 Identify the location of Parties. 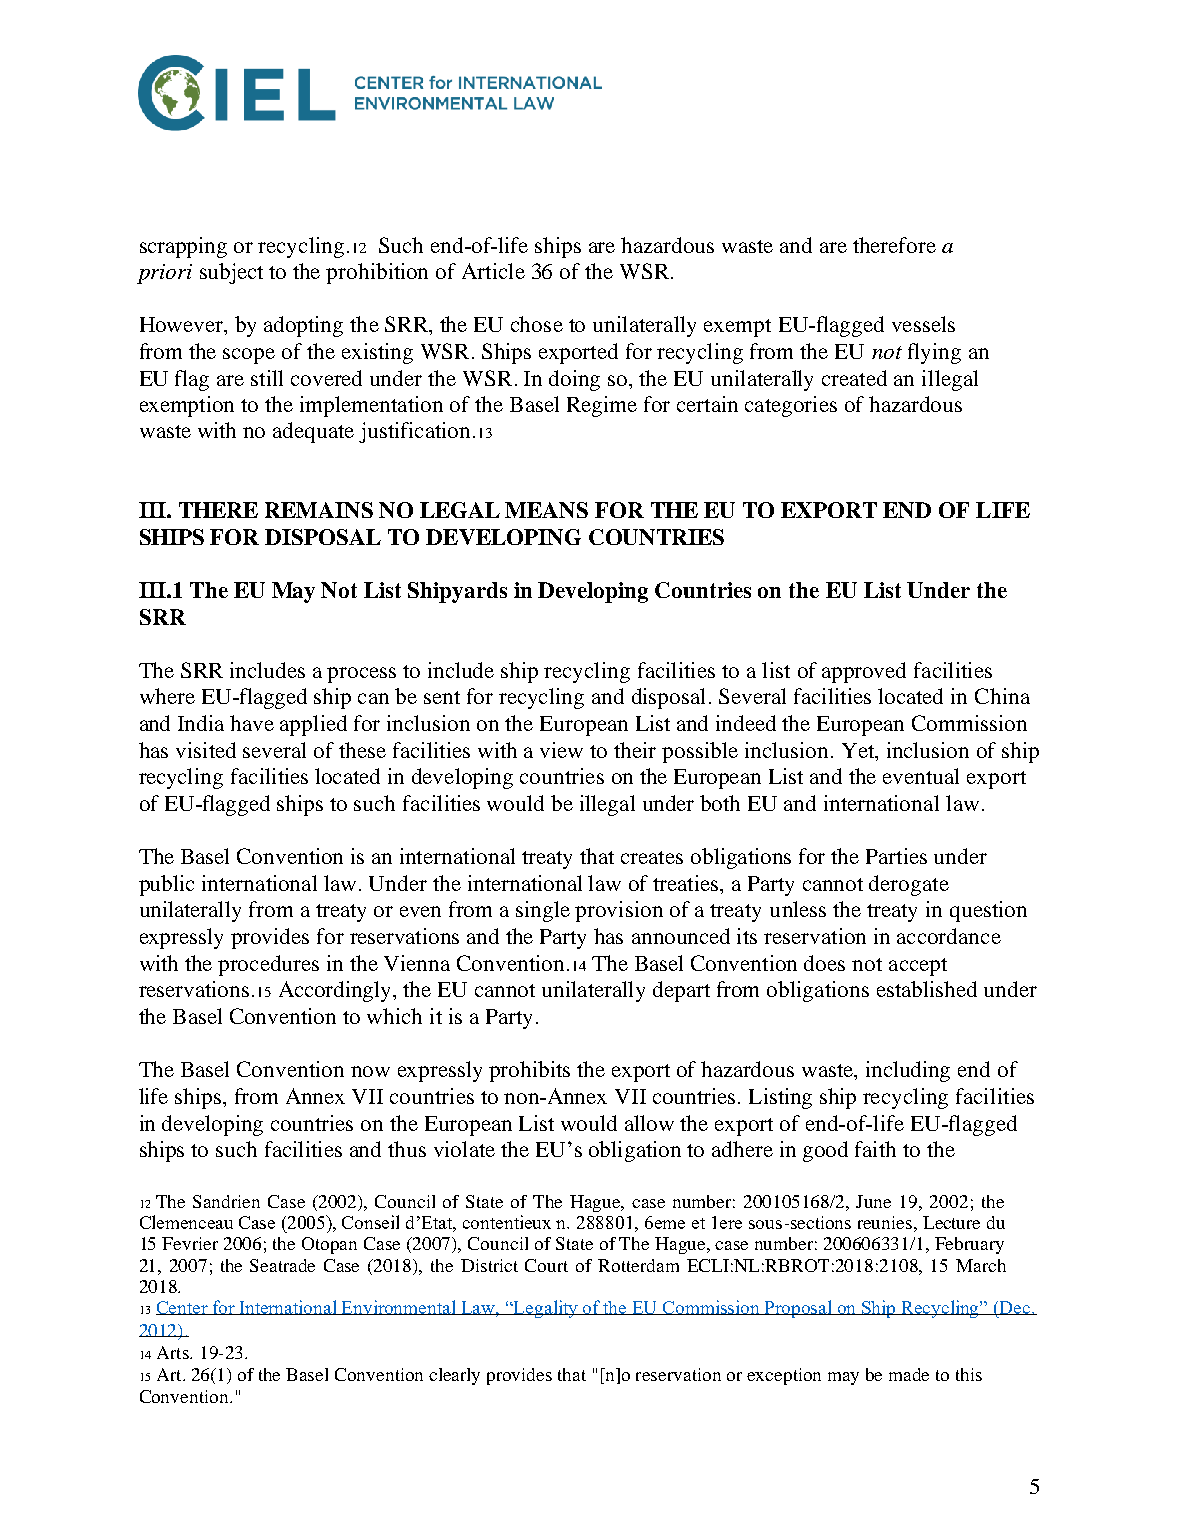
(896, 856).
